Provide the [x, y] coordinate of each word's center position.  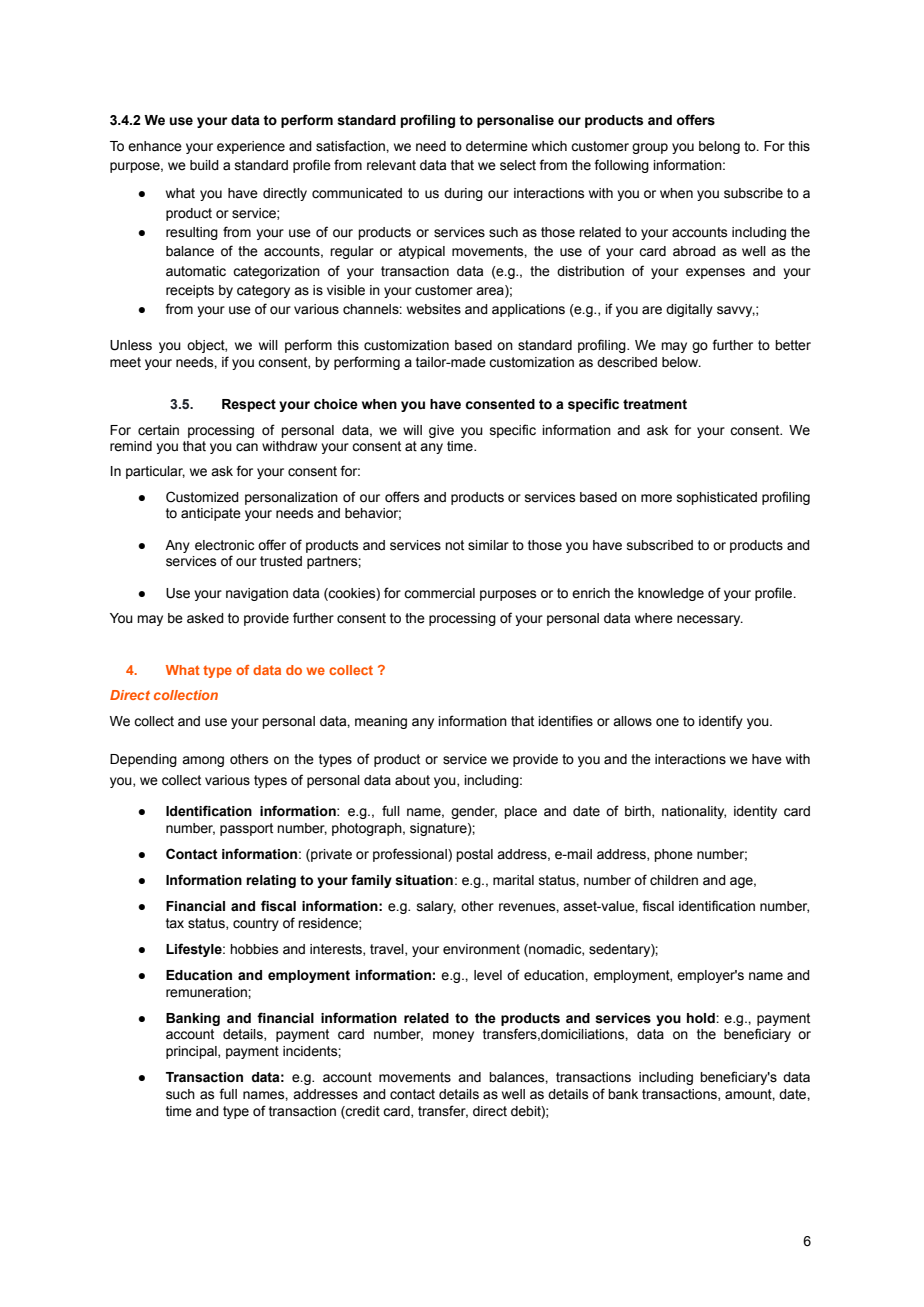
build [204, 165]
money [453, 1036]
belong [719, 147]
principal [192, 1052]
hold [702, 1018]
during [463, 194]
